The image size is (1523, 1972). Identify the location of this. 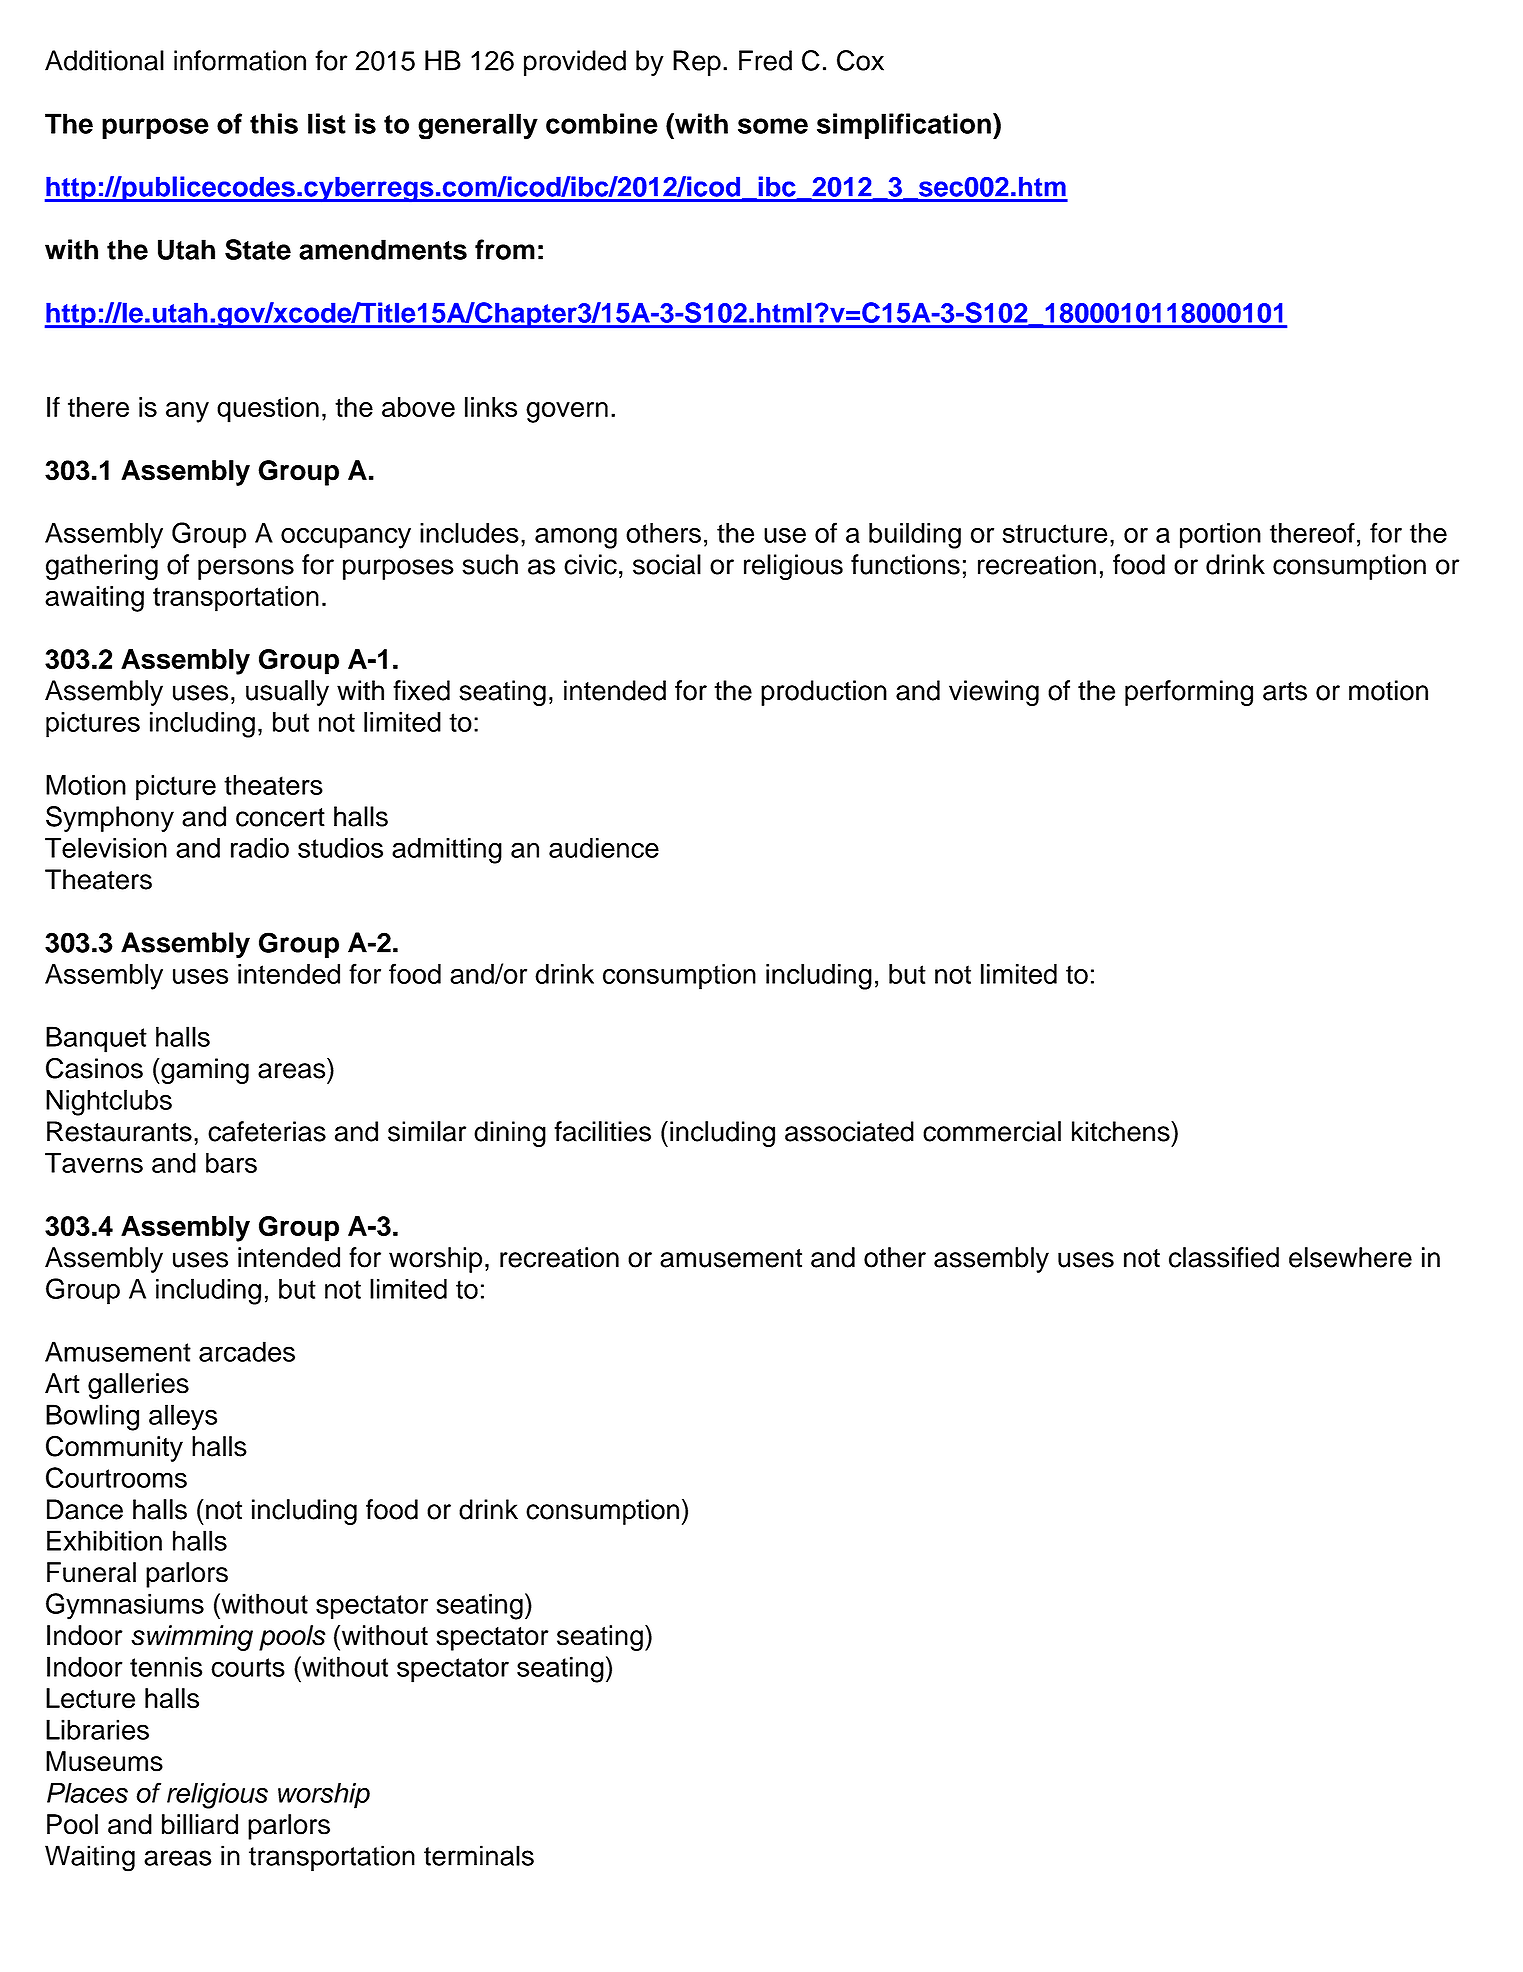
(274, 123).
